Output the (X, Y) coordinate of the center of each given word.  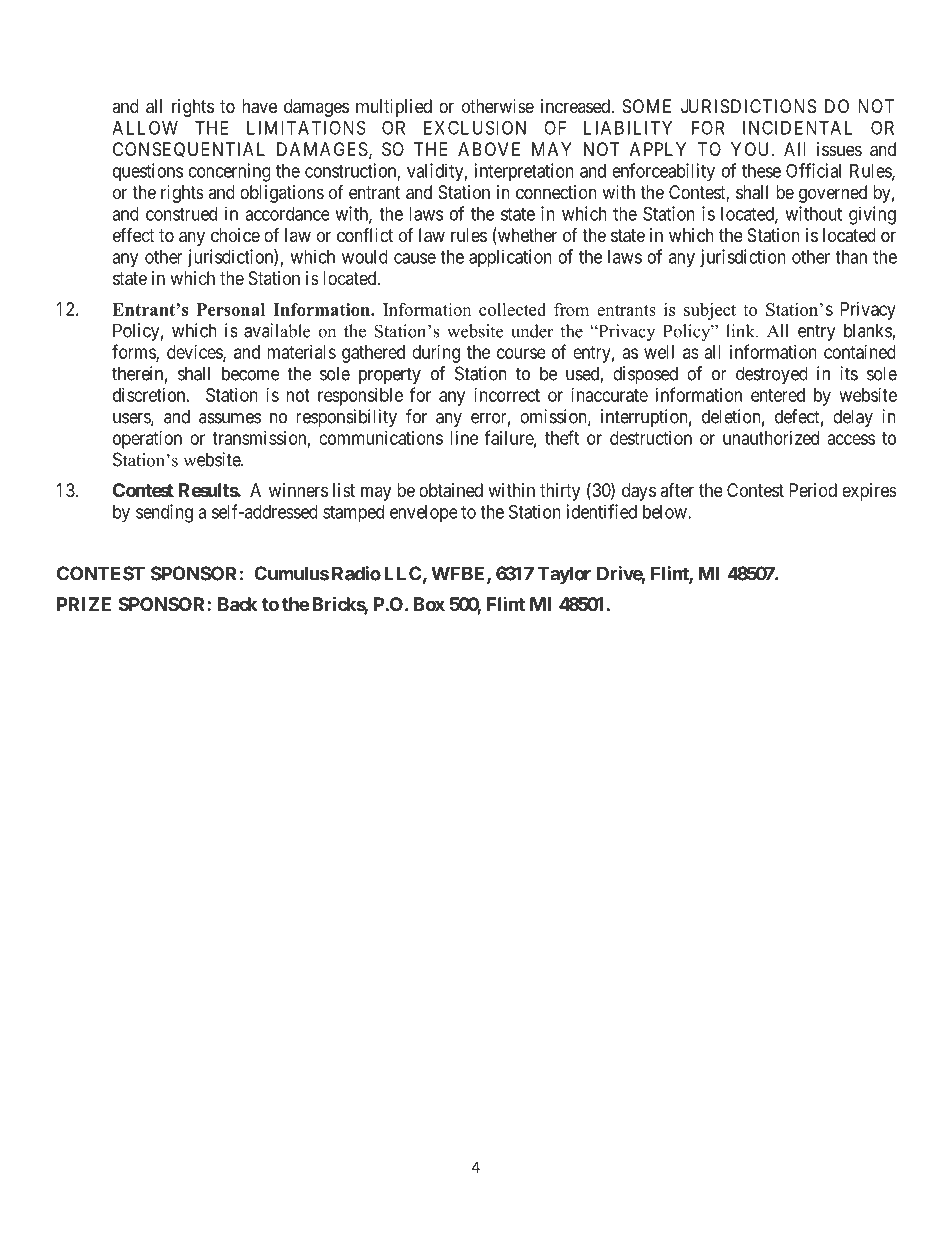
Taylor (564, 575)
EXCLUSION (475, 127)
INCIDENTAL (797, 127)
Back (237, 604)
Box (429, 604)
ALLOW (145, 127)
